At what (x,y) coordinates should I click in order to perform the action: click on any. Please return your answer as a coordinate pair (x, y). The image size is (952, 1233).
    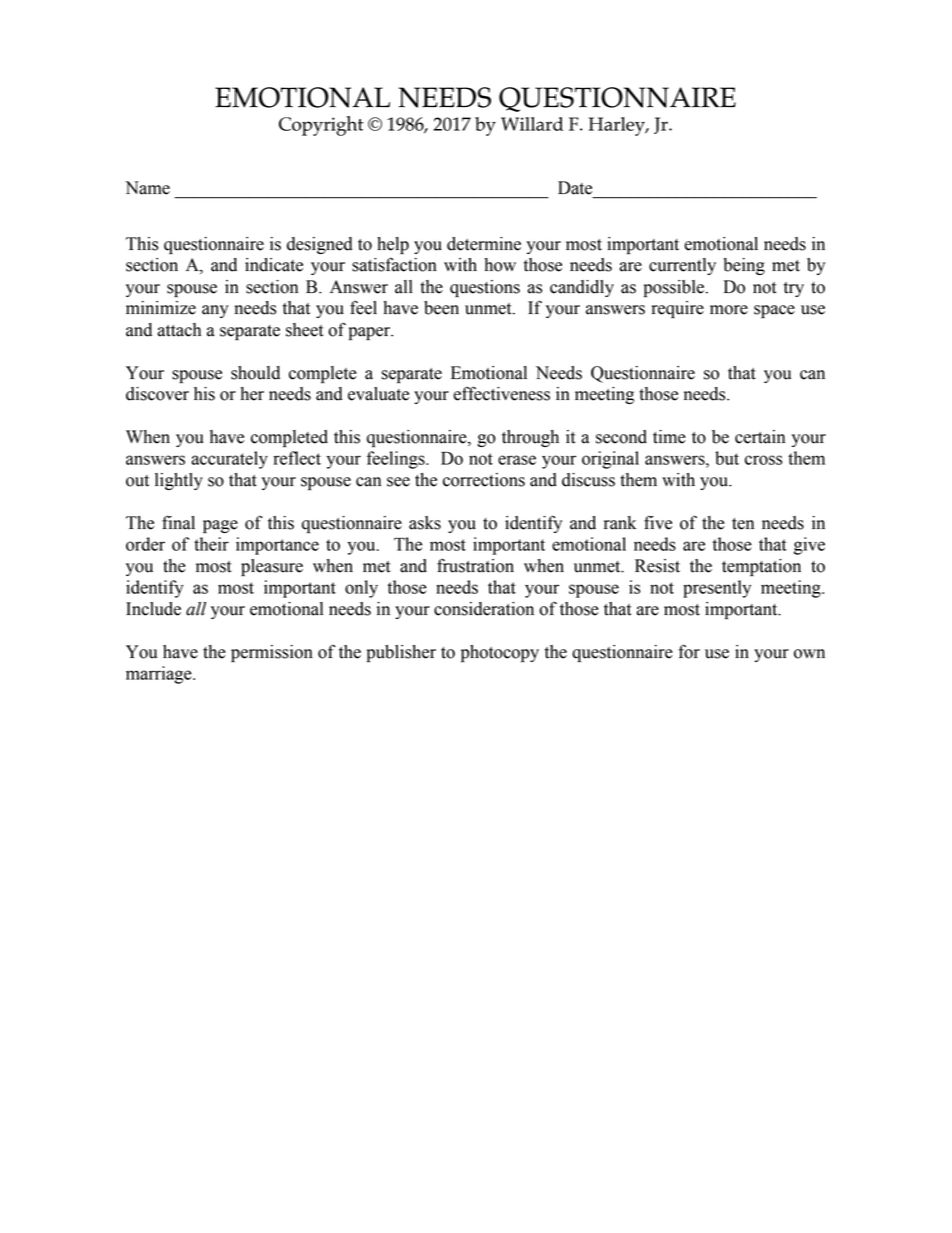
    Looking at the image, I should click on (215, 311).
